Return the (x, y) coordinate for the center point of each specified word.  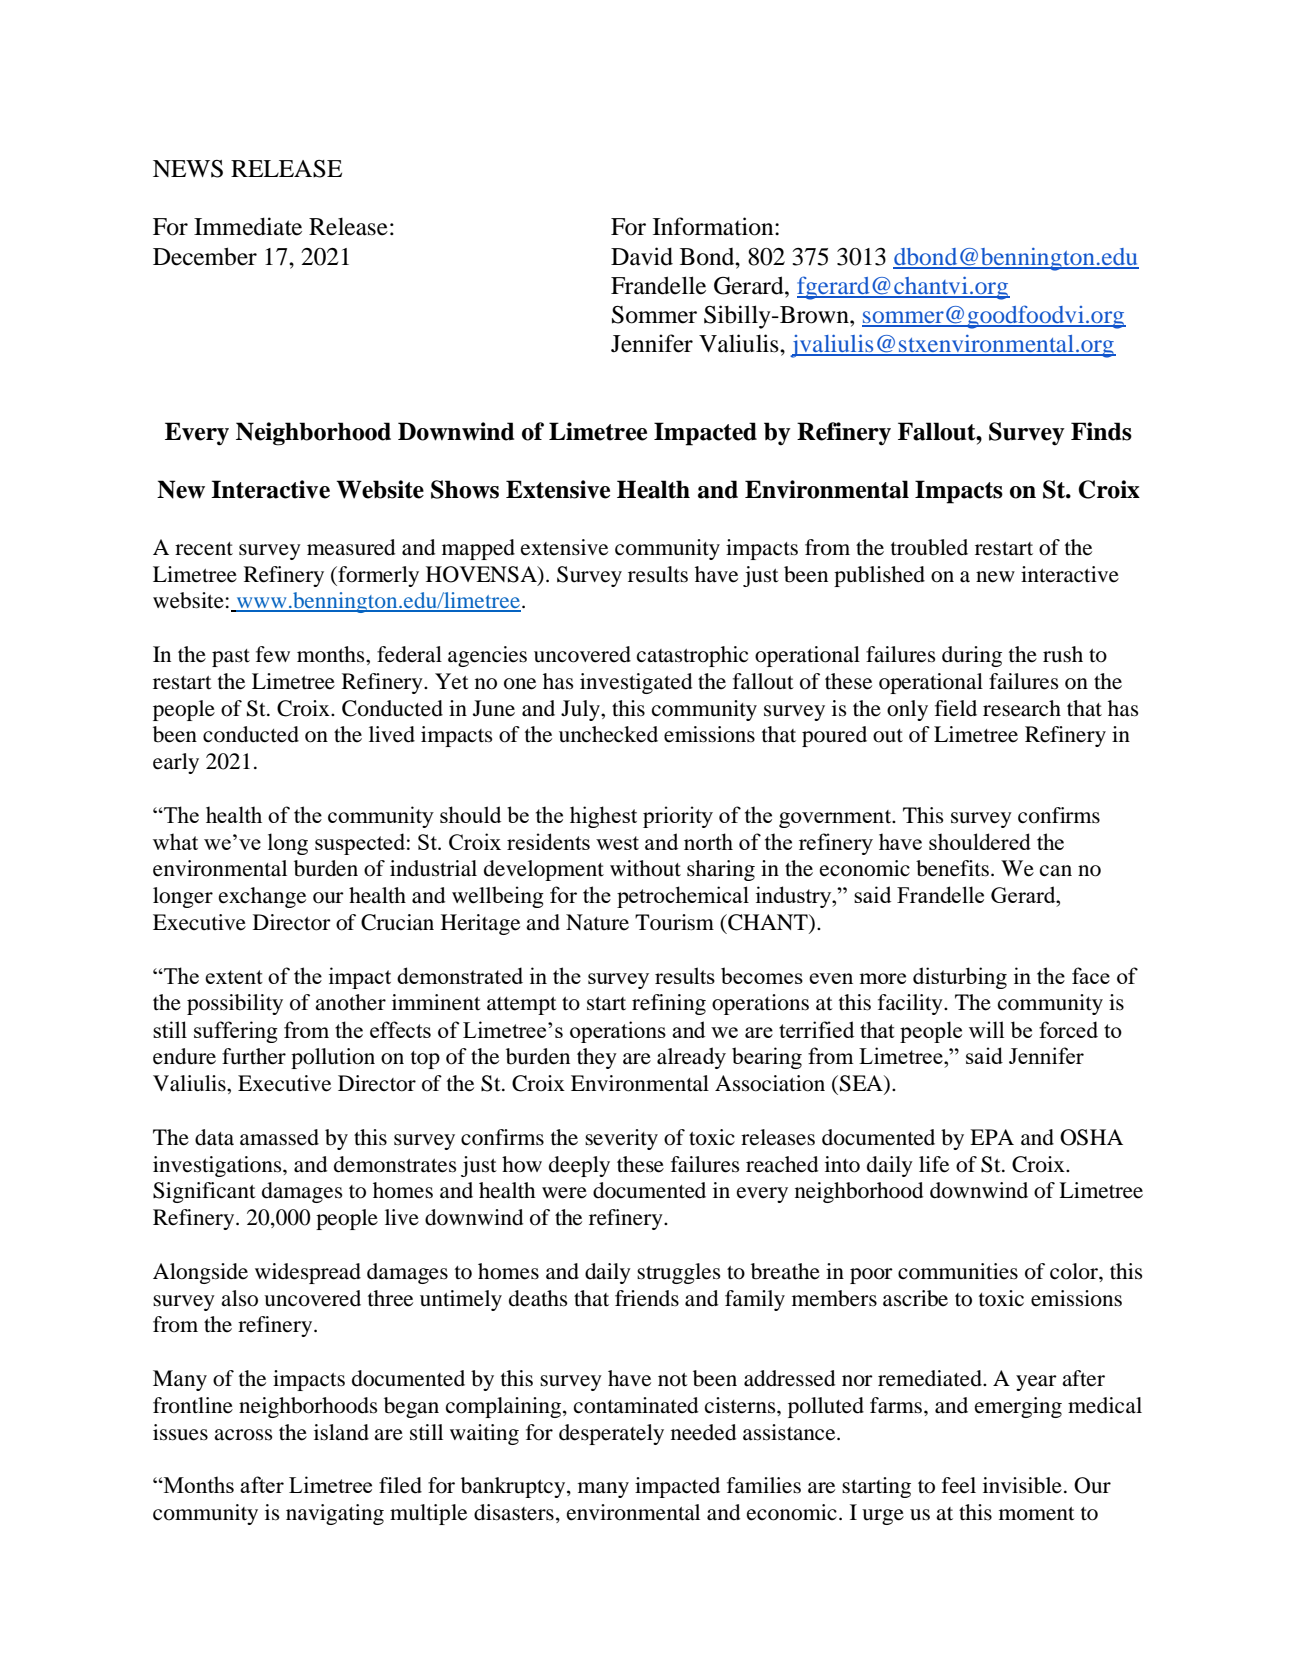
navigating (335, 1514)
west (617, 843)
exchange (262, 897)
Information (714, 226)
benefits (952, 868)
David (642, 256)
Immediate (248, 226)
